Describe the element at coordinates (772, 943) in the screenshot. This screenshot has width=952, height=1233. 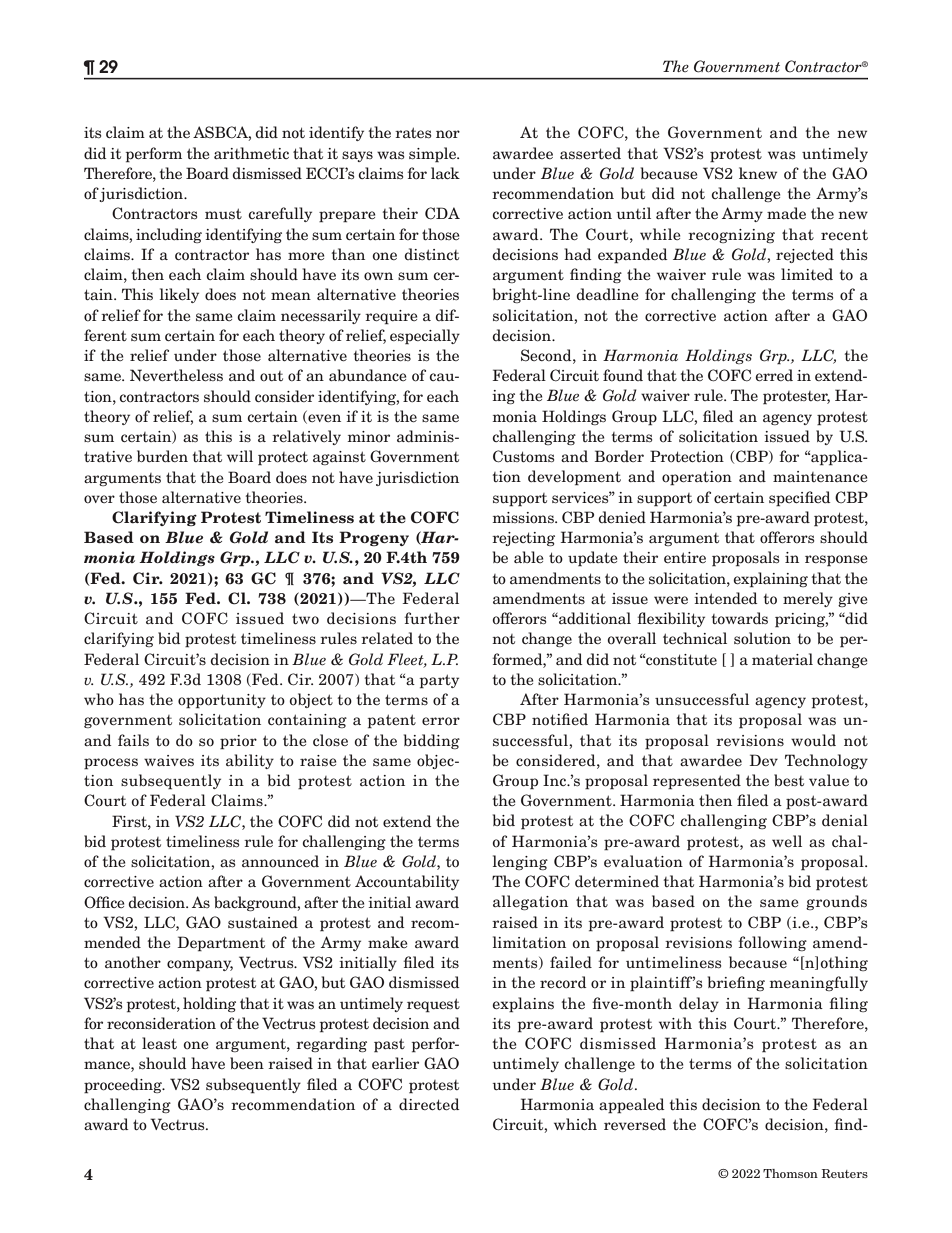
I see `following` at that location.
